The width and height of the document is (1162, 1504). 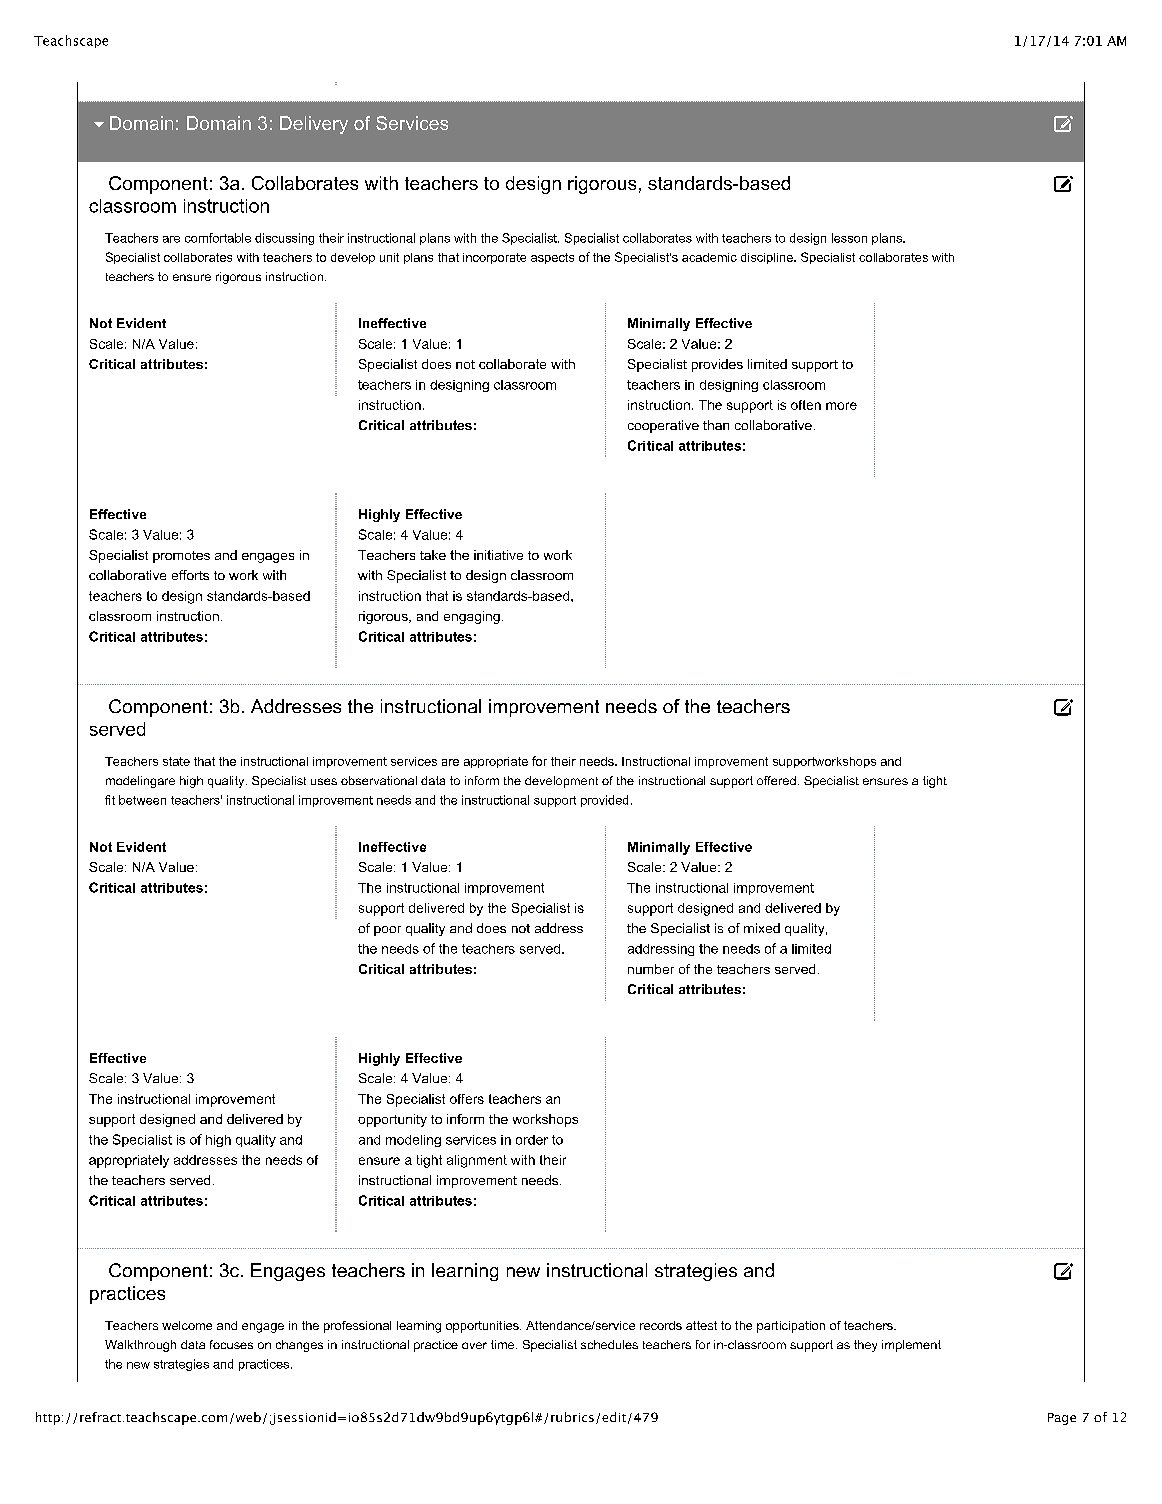 What do you see at coordinates (841, 406) in the document?
I see `more` at bounding box center [841, 406].
